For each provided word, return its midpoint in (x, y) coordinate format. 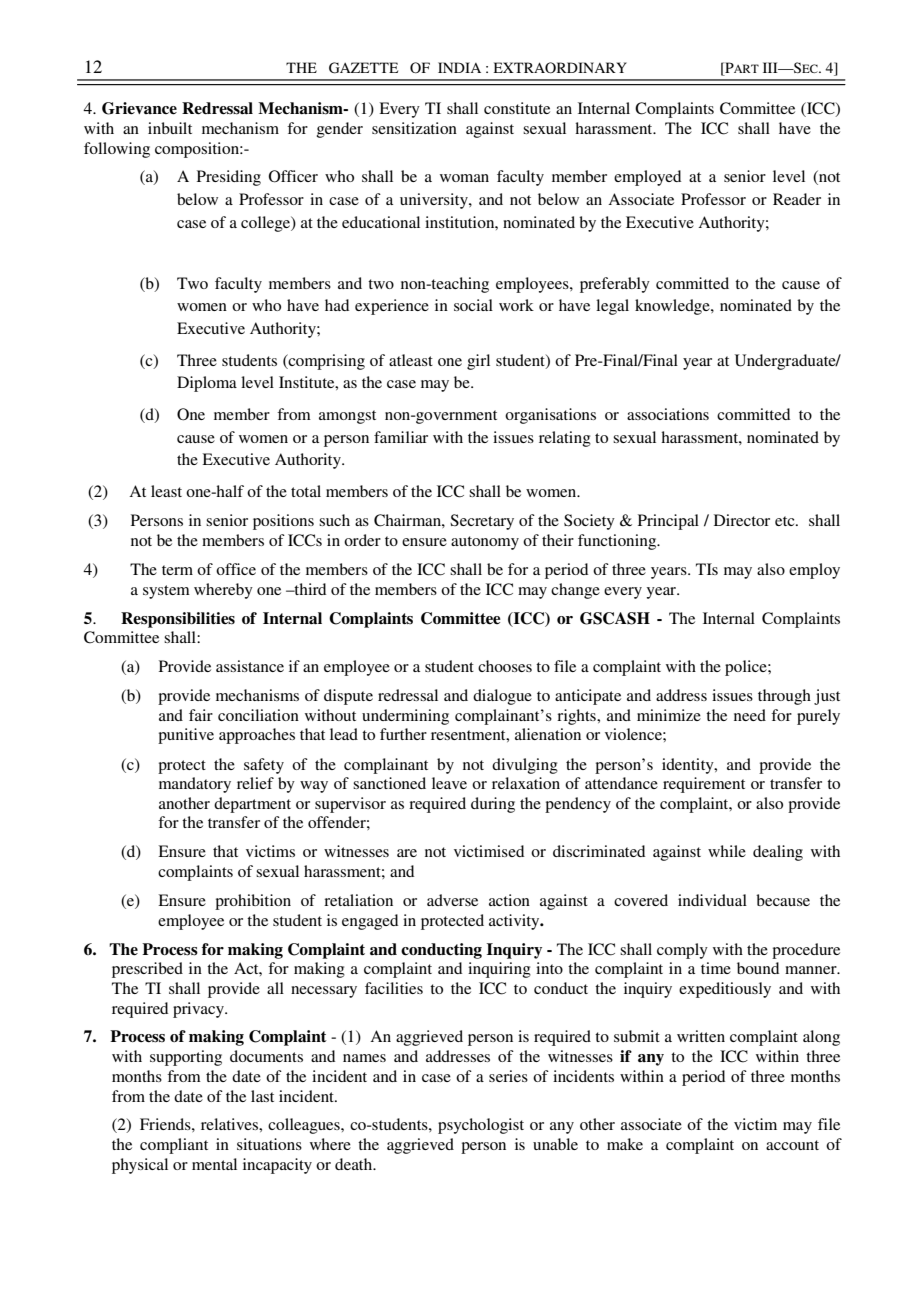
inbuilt (170, 128)
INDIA (459, 67)
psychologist (481, 1126)
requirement (704, 785)
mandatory (195, 785)
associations (668, 414)
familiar (401, 437)
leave (449, 783)
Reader (797, 199)
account (792, 1145)
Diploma (207, 384)
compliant (174, 1146)
